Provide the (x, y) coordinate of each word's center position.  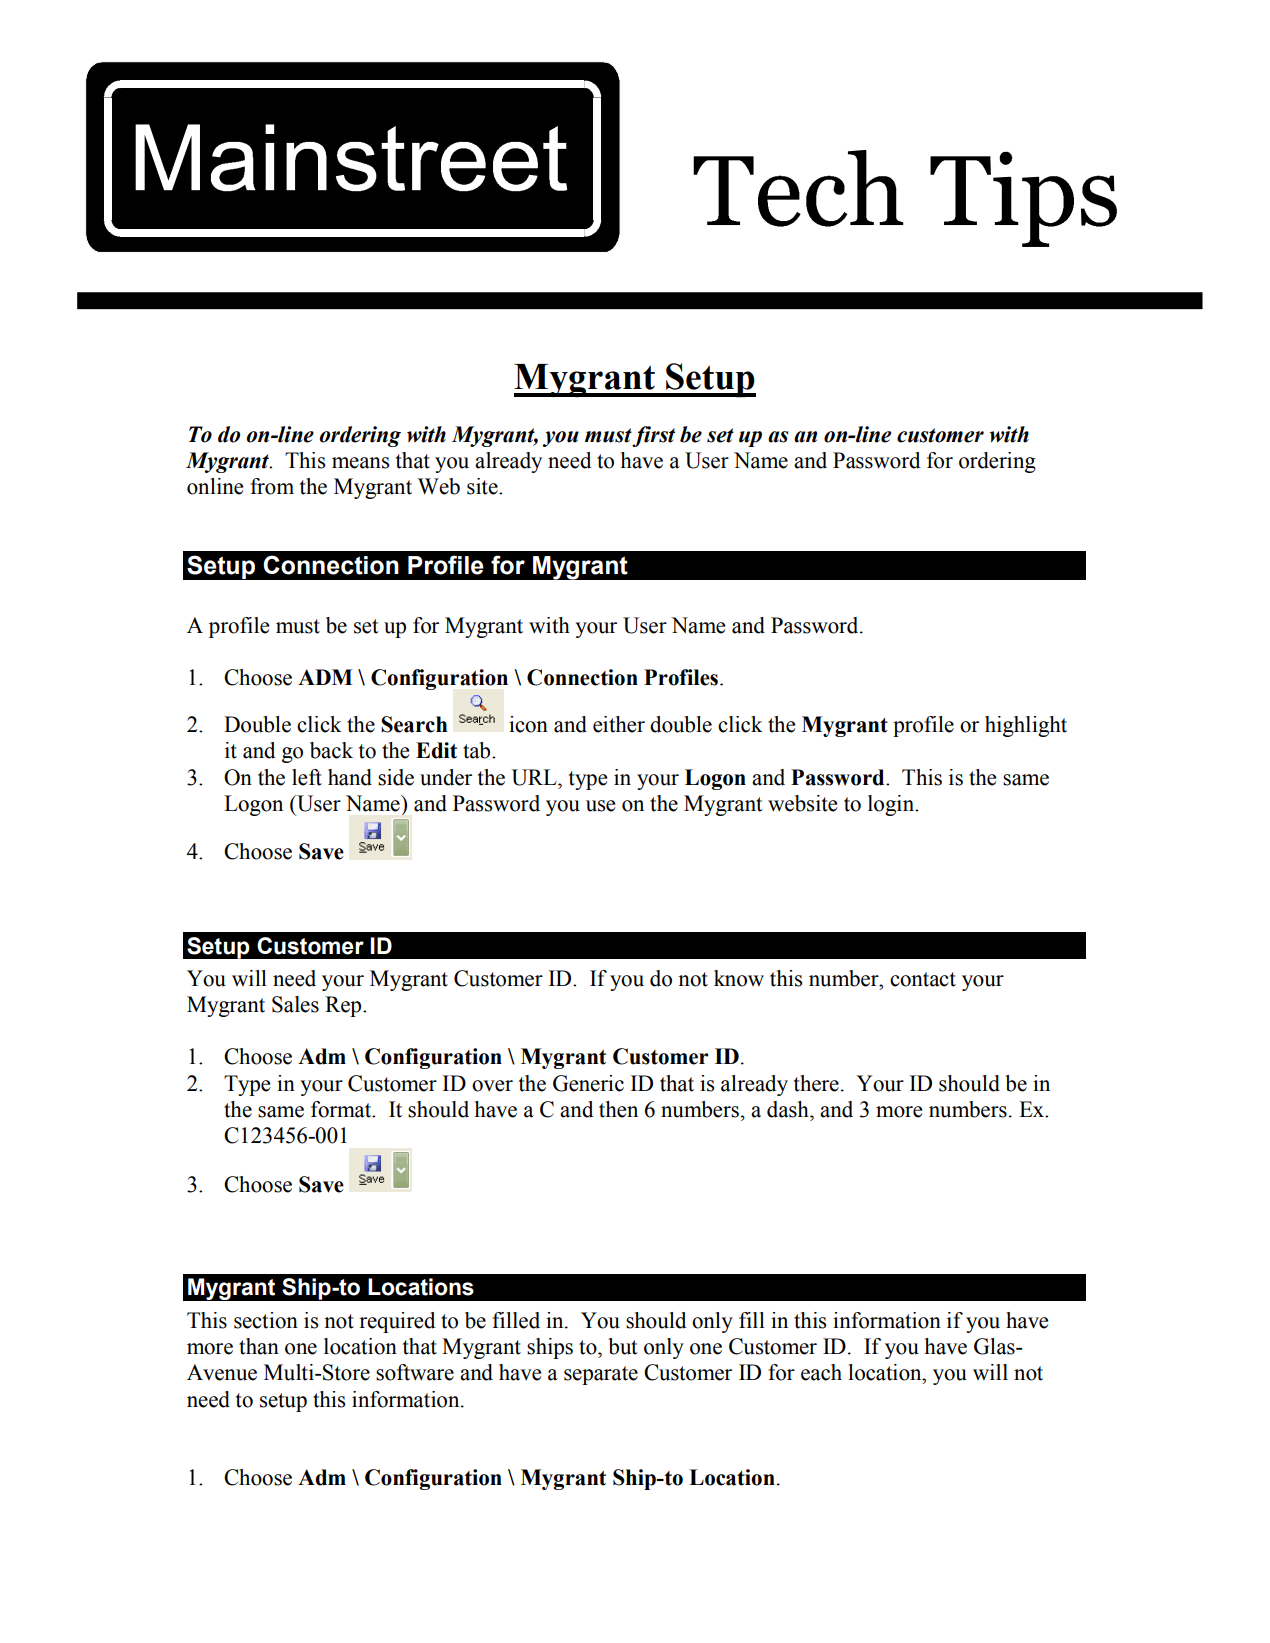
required (397, 1322)
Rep (344, 1006)
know (739, 978)
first (653, 436)
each (821, 1372)
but (623, 1346)
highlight (1026, 726)
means (360, 463)
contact (923, 979)
